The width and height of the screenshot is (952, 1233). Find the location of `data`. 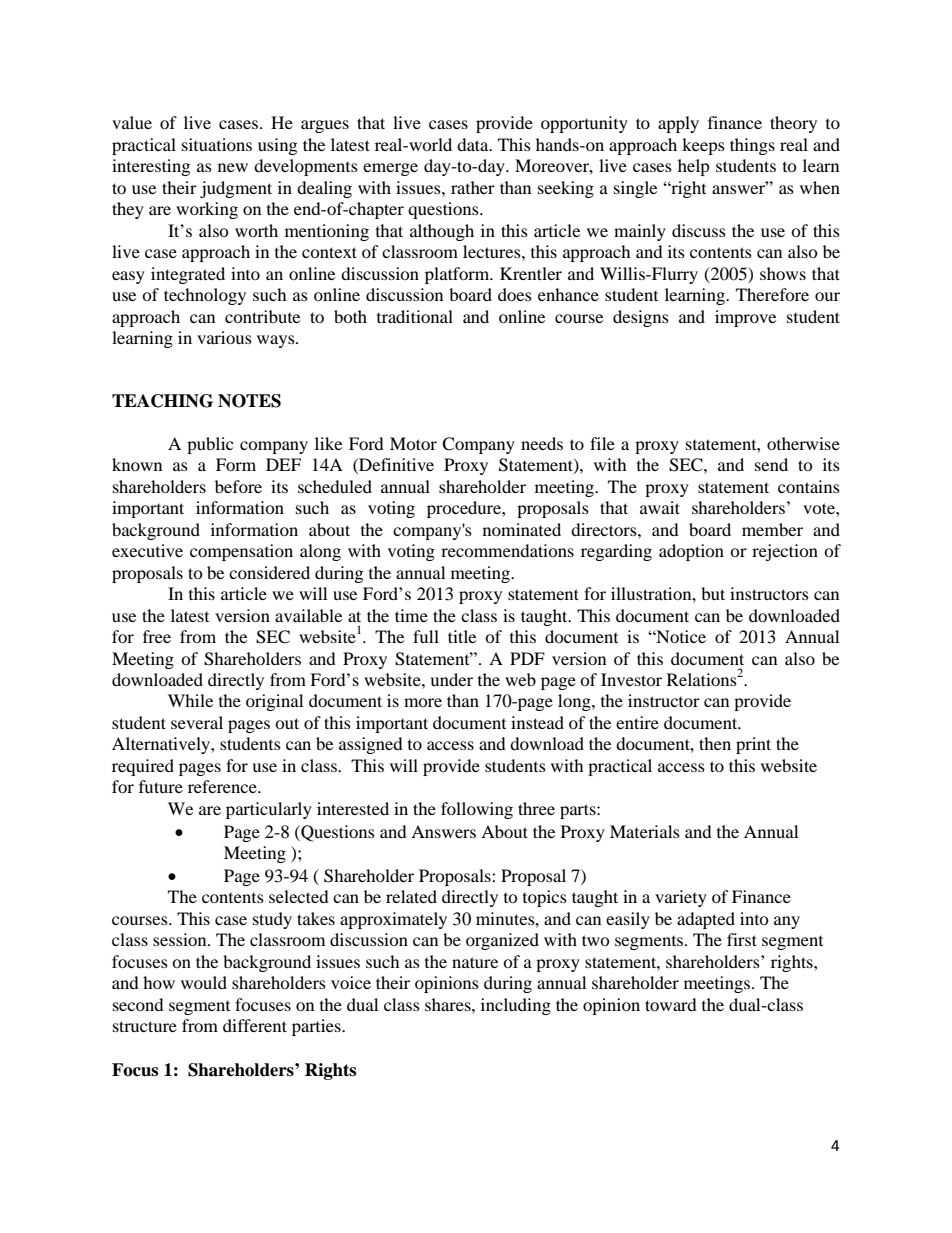

data is located at coordinates (474, 144).
